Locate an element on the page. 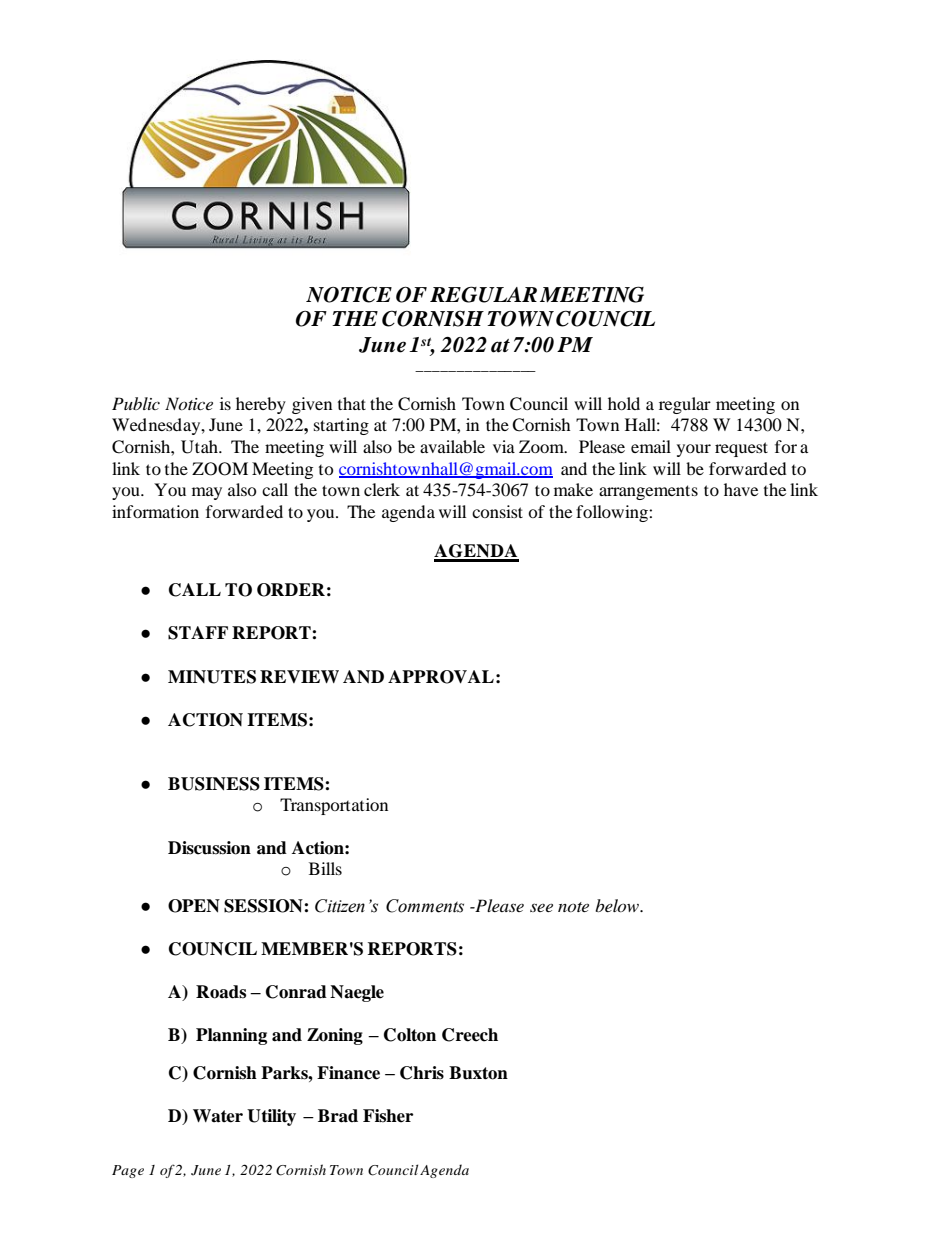  Water is located at coordinates (218, 1116).
